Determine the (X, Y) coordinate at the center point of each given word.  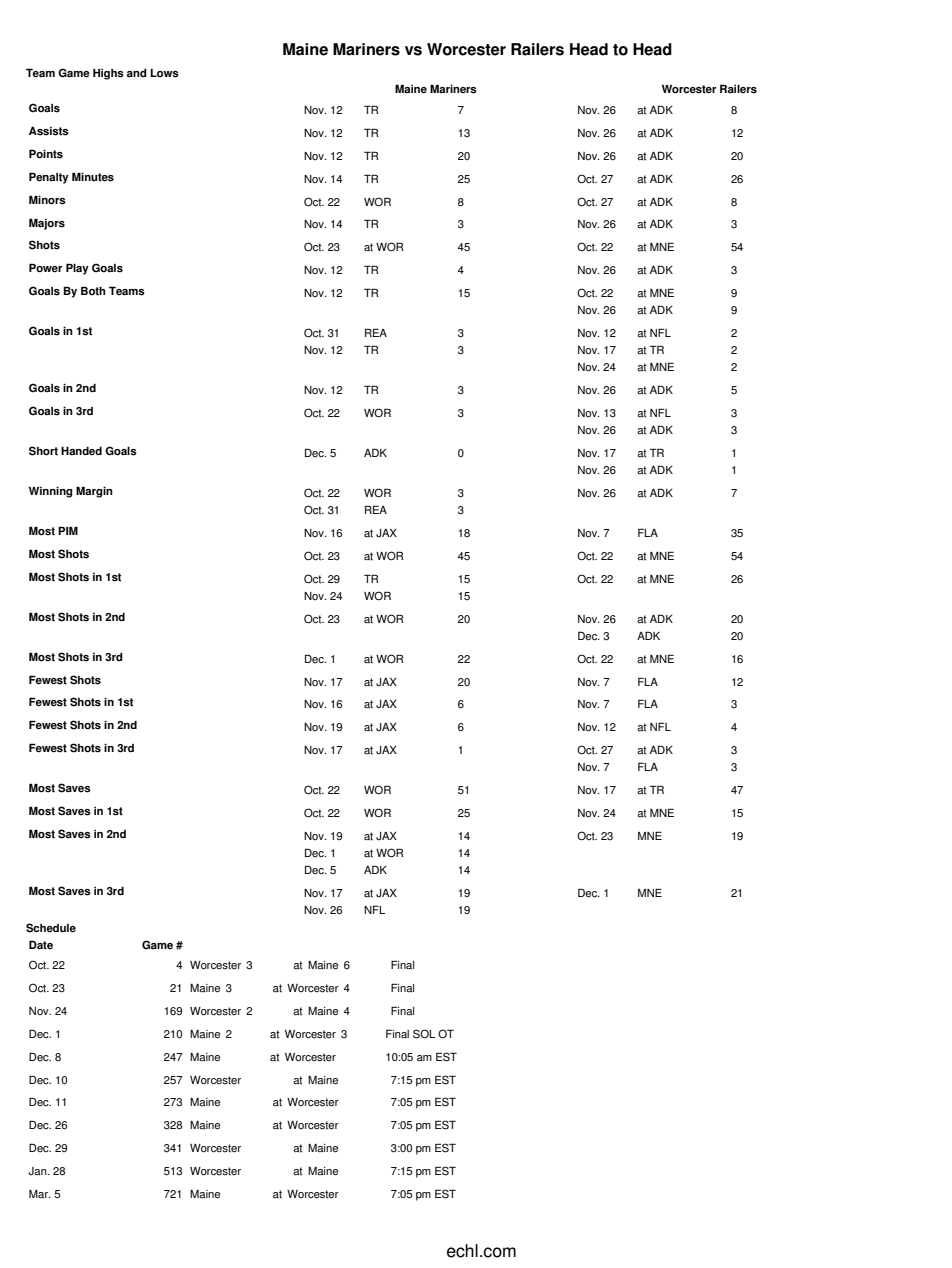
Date (41, 945)
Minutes (93, 177)
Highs (108, 74)
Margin (94, 492)
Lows (164, 73)
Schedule (51, 928)
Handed (81, 451)
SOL (424, 1034)
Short (43, 451)
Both (93, 291)
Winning (50, 492)
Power (46, 268)
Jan (38, 1171)
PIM (68, 530)
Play (77, 269)
